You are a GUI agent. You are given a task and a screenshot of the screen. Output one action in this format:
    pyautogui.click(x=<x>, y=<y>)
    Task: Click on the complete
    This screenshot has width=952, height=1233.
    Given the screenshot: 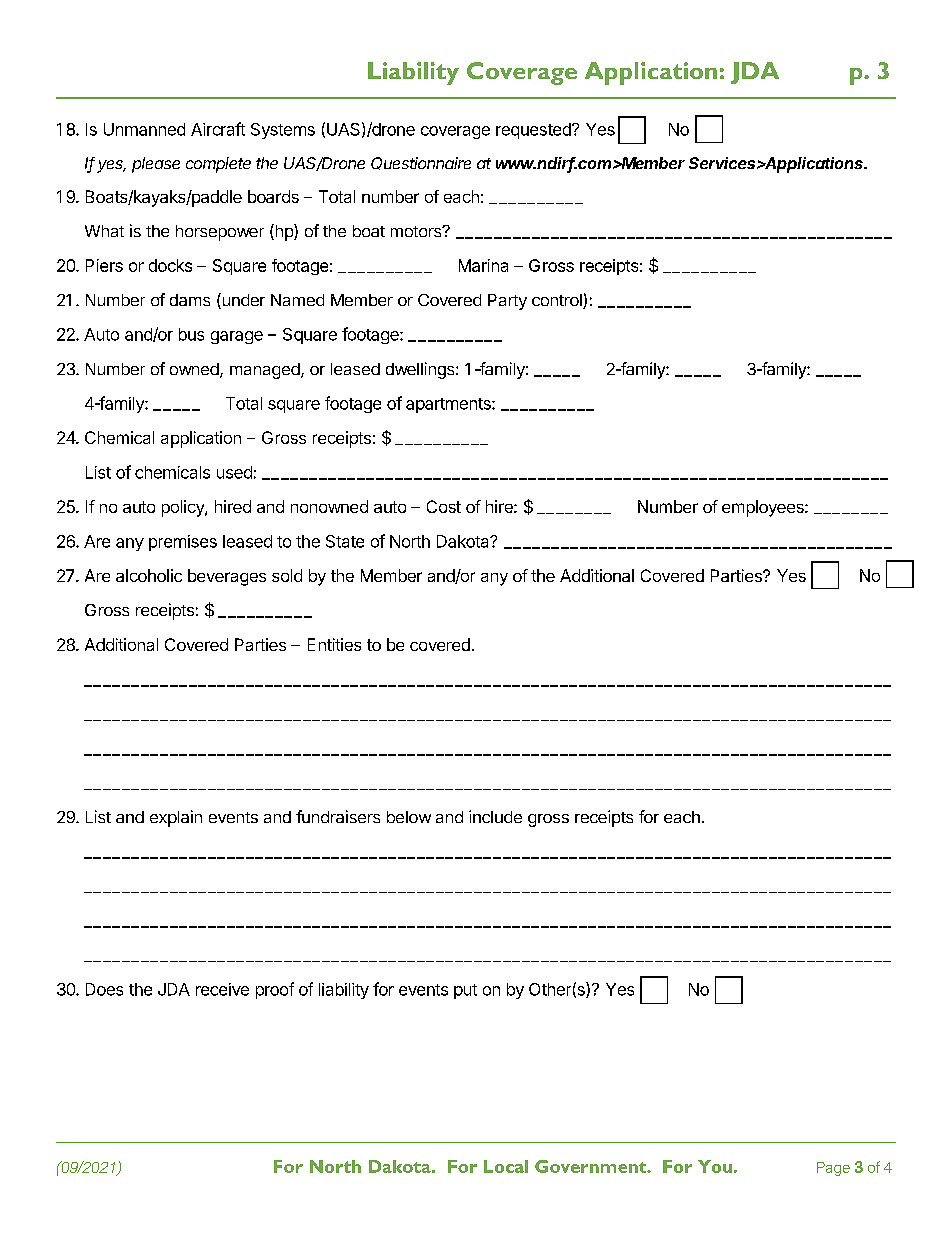 What is the action you would take?
    pyautogui.click(x=218, y=165)
